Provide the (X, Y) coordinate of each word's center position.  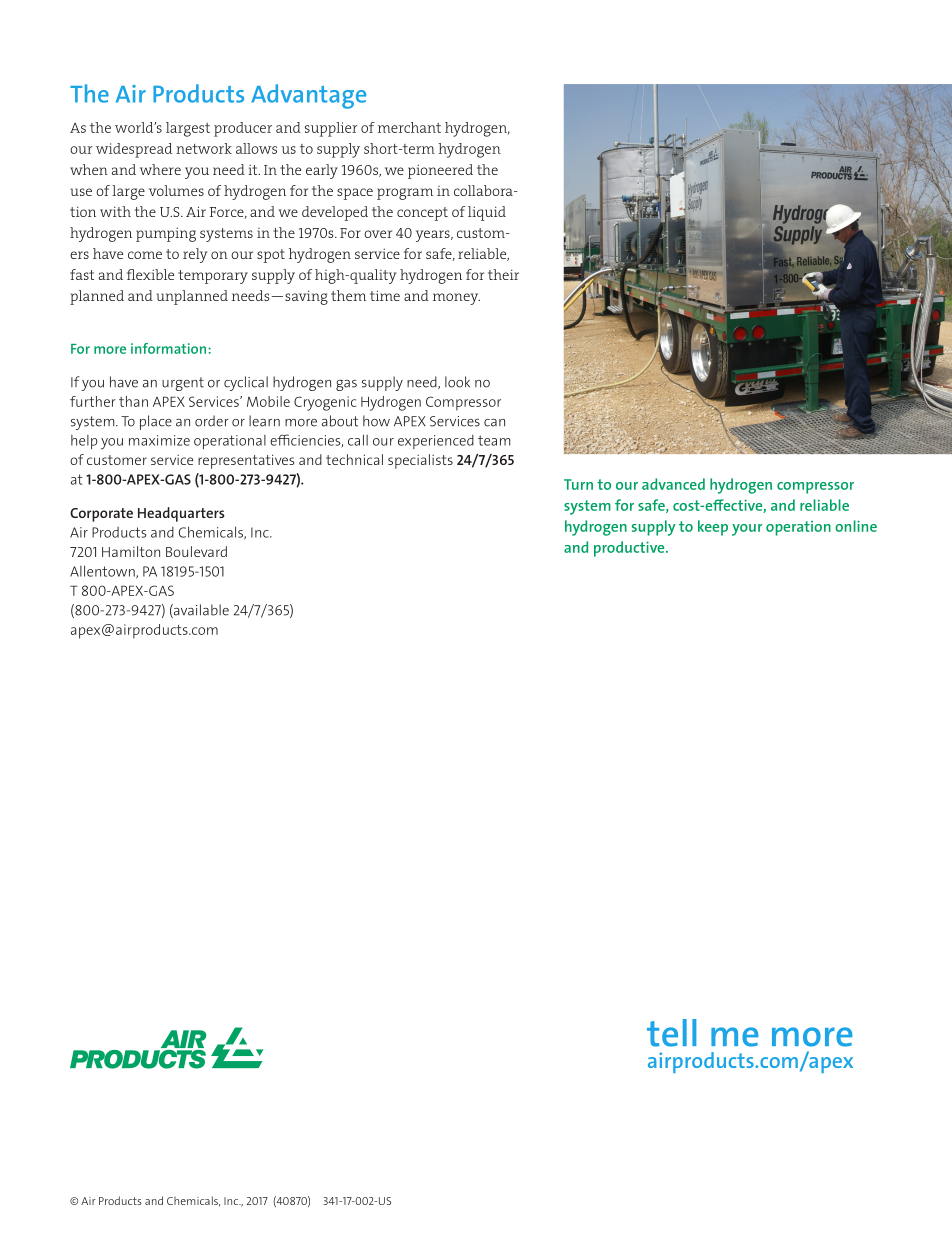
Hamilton (131, 551)
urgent (183, 384)
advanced (673, 484)
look (457, 382)
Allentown (103, 572)
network (204, 148)
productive (630, 549)
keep (713, 528)
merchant (409, 127)
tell (671, 1033)
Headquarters (181, 514)
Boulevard (196, 551)
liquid (487, 213)
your (747, 530)
